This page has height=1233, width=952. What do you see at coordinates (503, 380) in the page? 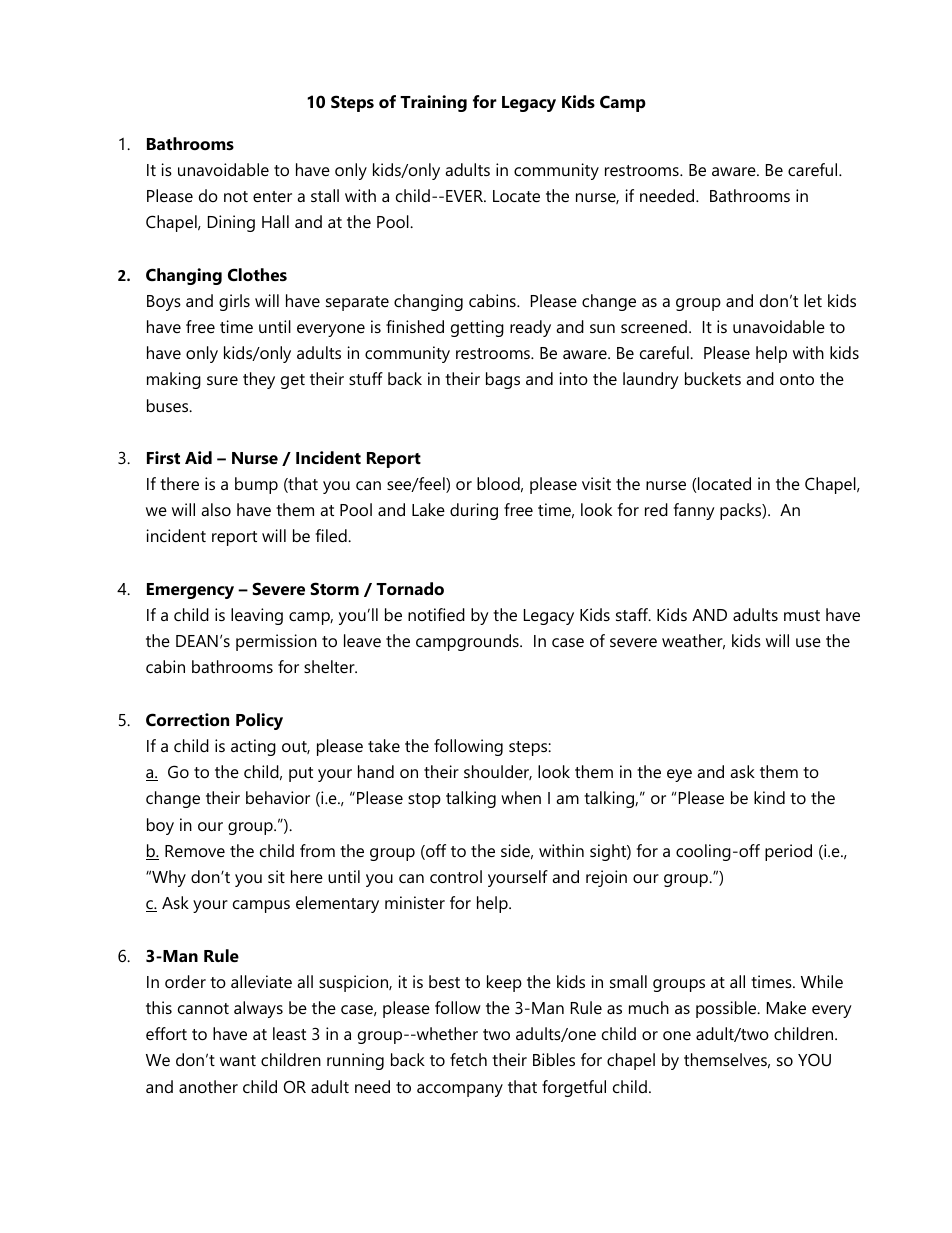
I see `bags` at bounding box center [503, 380].
